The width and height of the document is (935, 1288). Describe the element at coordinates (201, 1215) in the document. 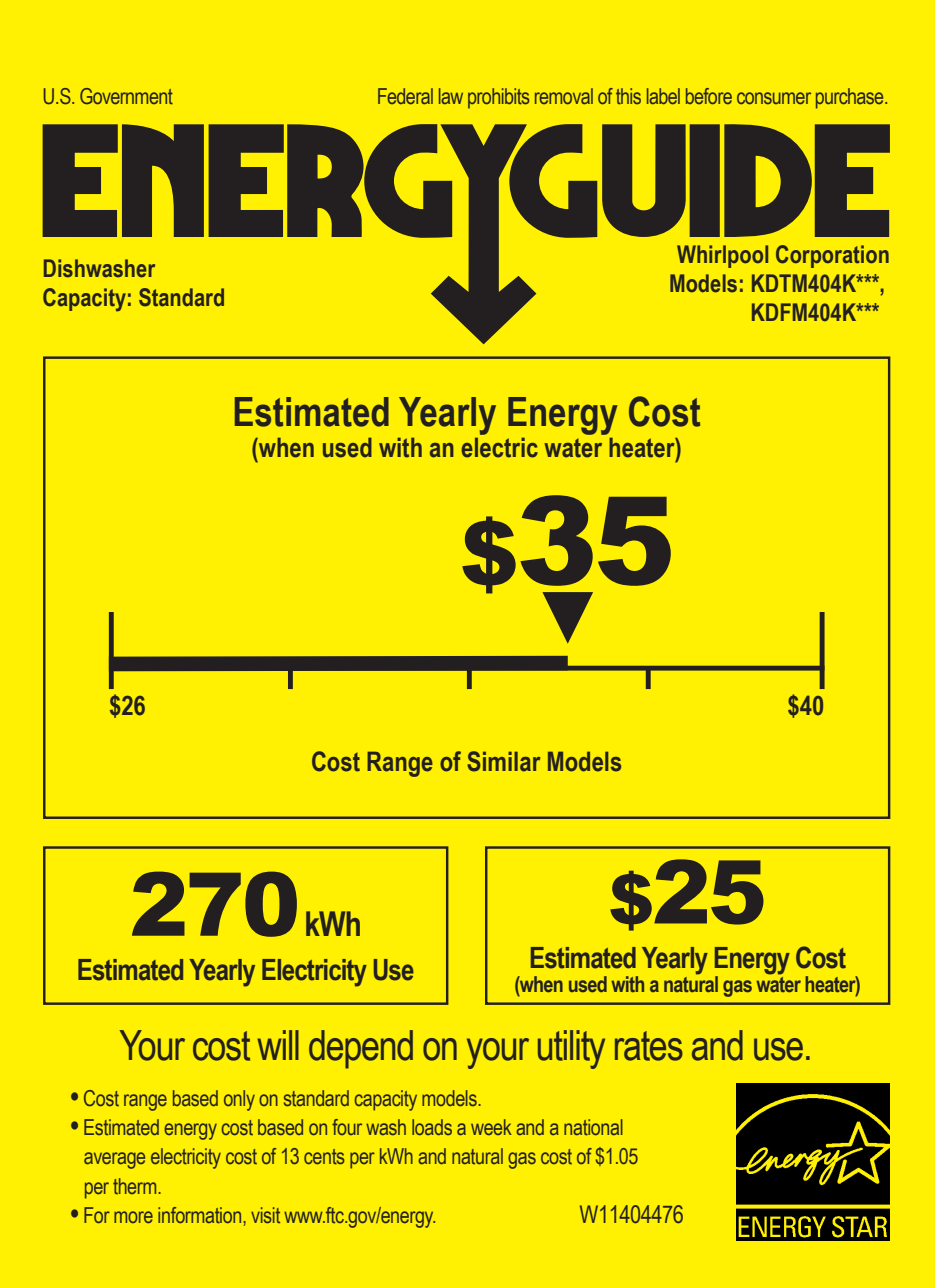

I see `information` at that location.
